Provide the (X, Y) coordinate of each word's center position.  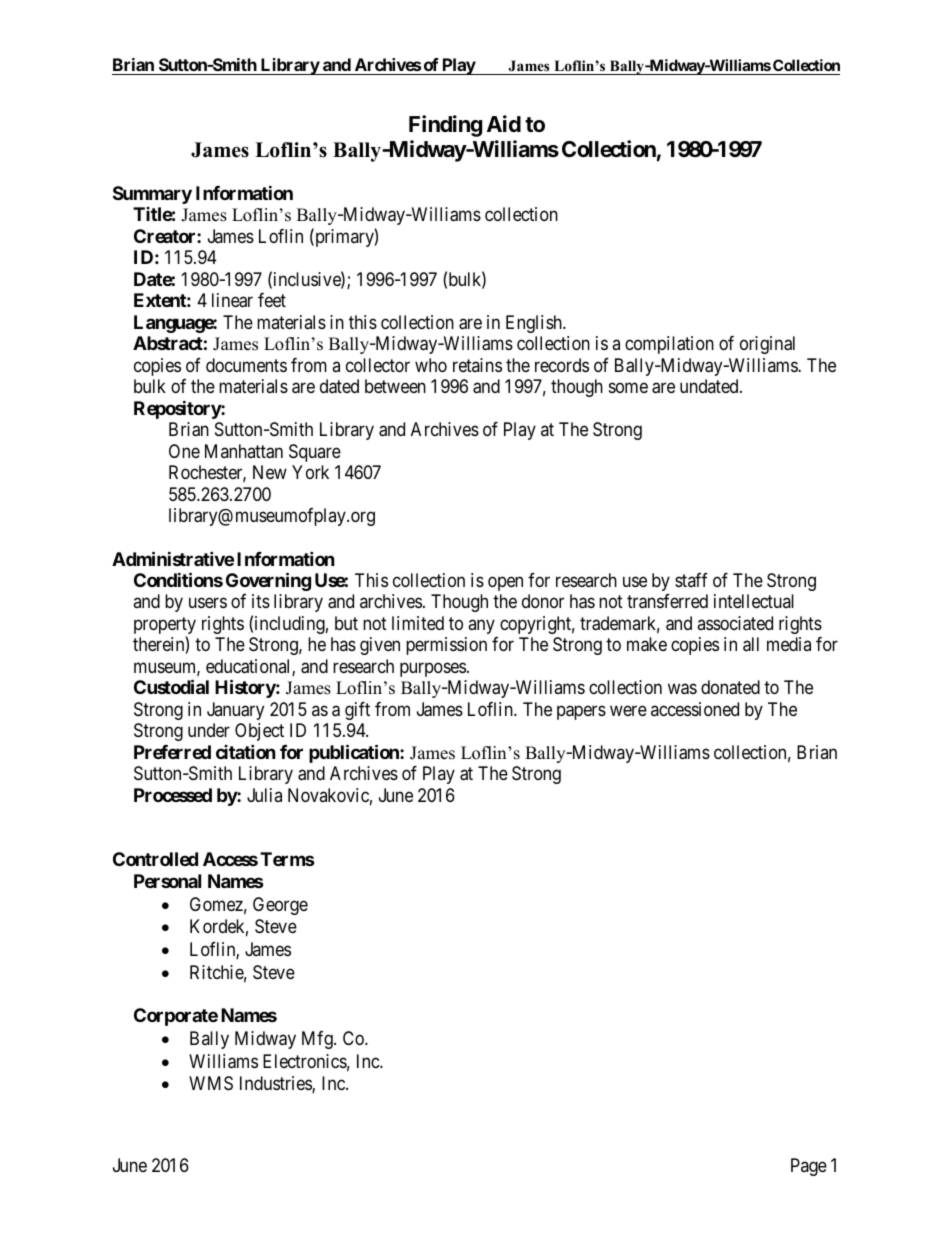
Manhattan (244, 451)
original (767, 345)
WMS (211, 1083)
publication (355, 753)
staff (691, 580)
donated (730, 687)
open (505, 583)
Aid (504, 123)
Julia (264, 795)
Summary (152, 195)
